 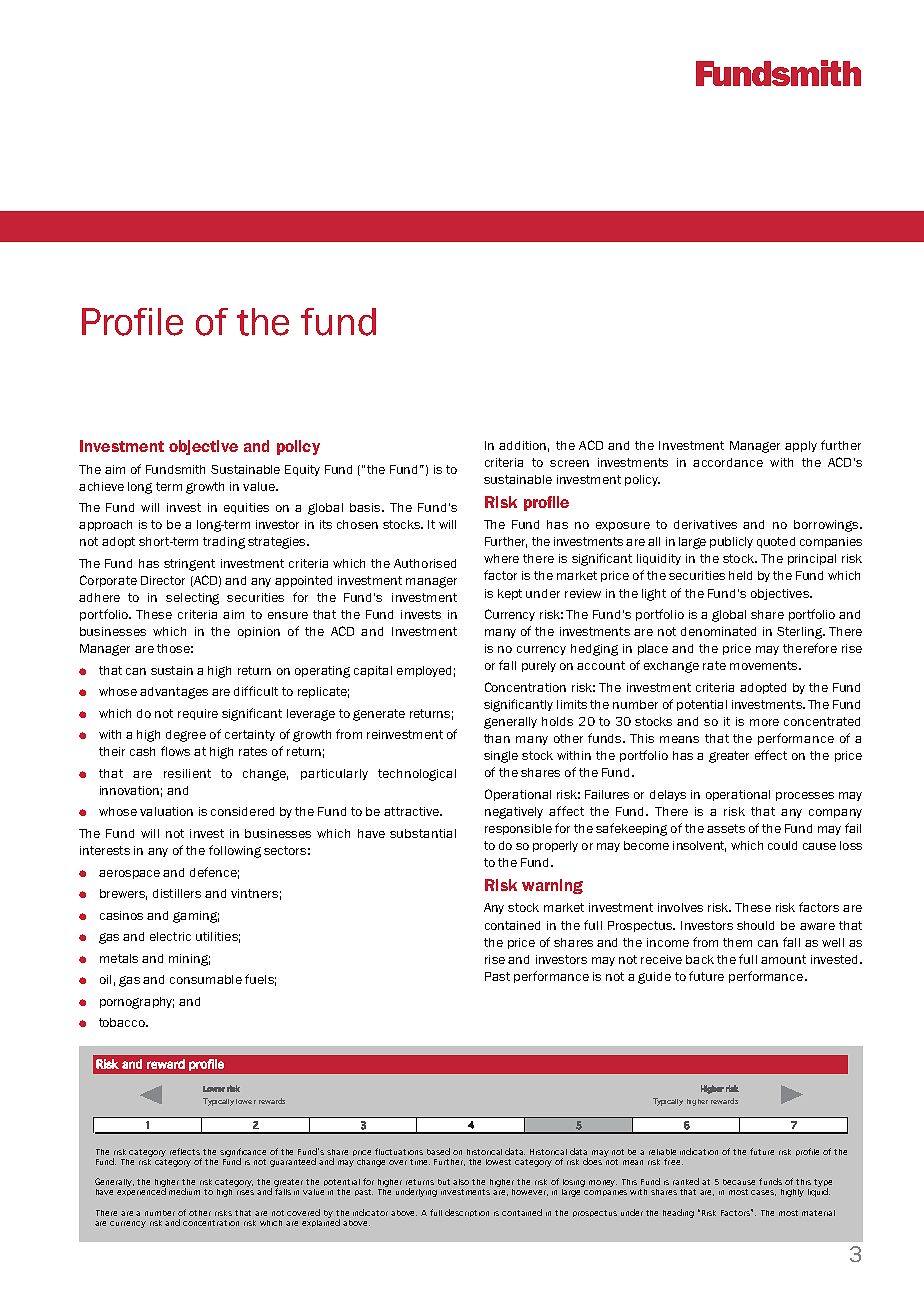 I want to click on guide, so click(x=654, y=978).
